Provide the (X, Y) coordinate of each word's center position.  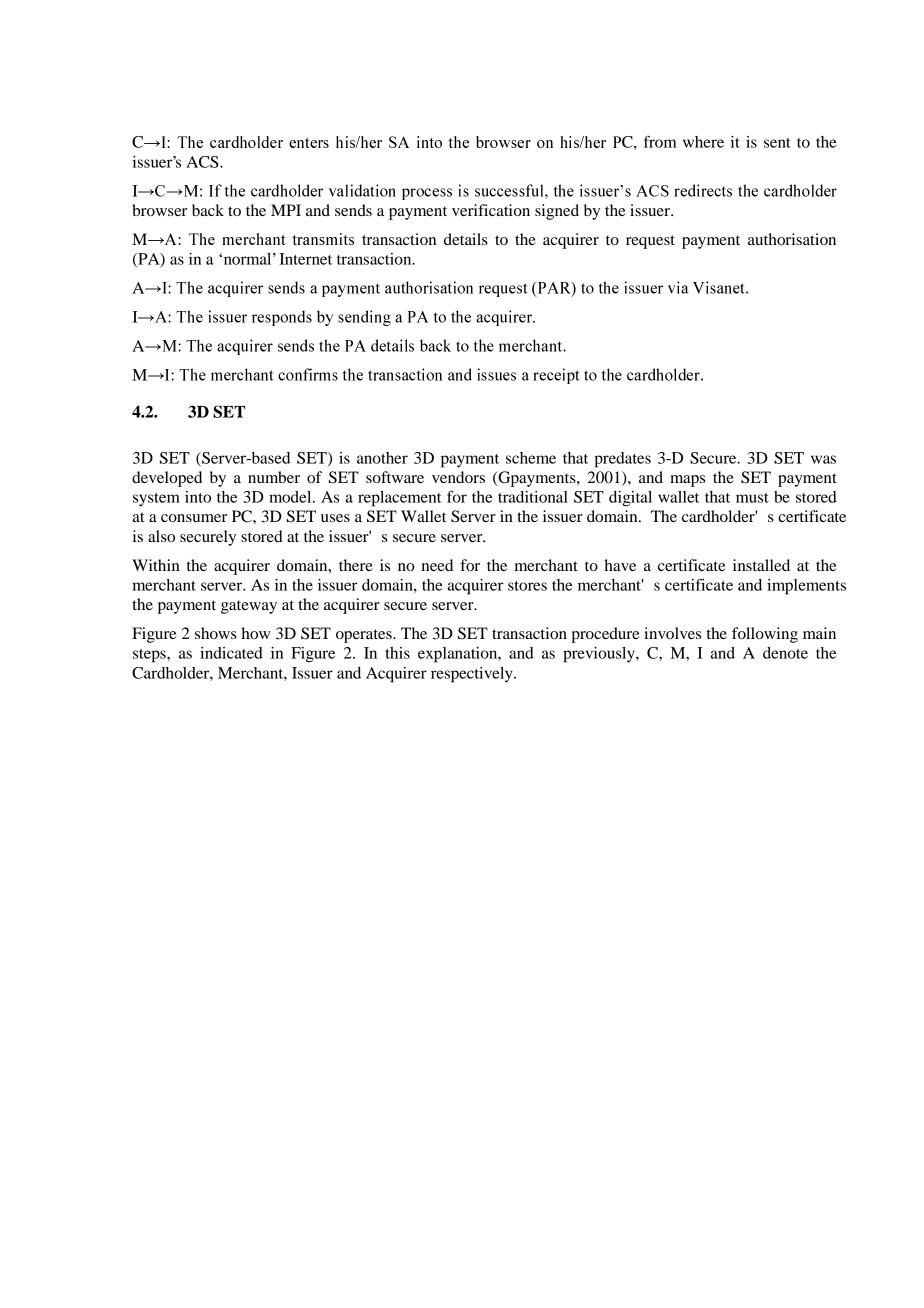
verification (491, 210)
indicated (231, 653)
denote (785, 653)
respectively (473, 675)
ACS (203, 162)
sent (777, 143)
